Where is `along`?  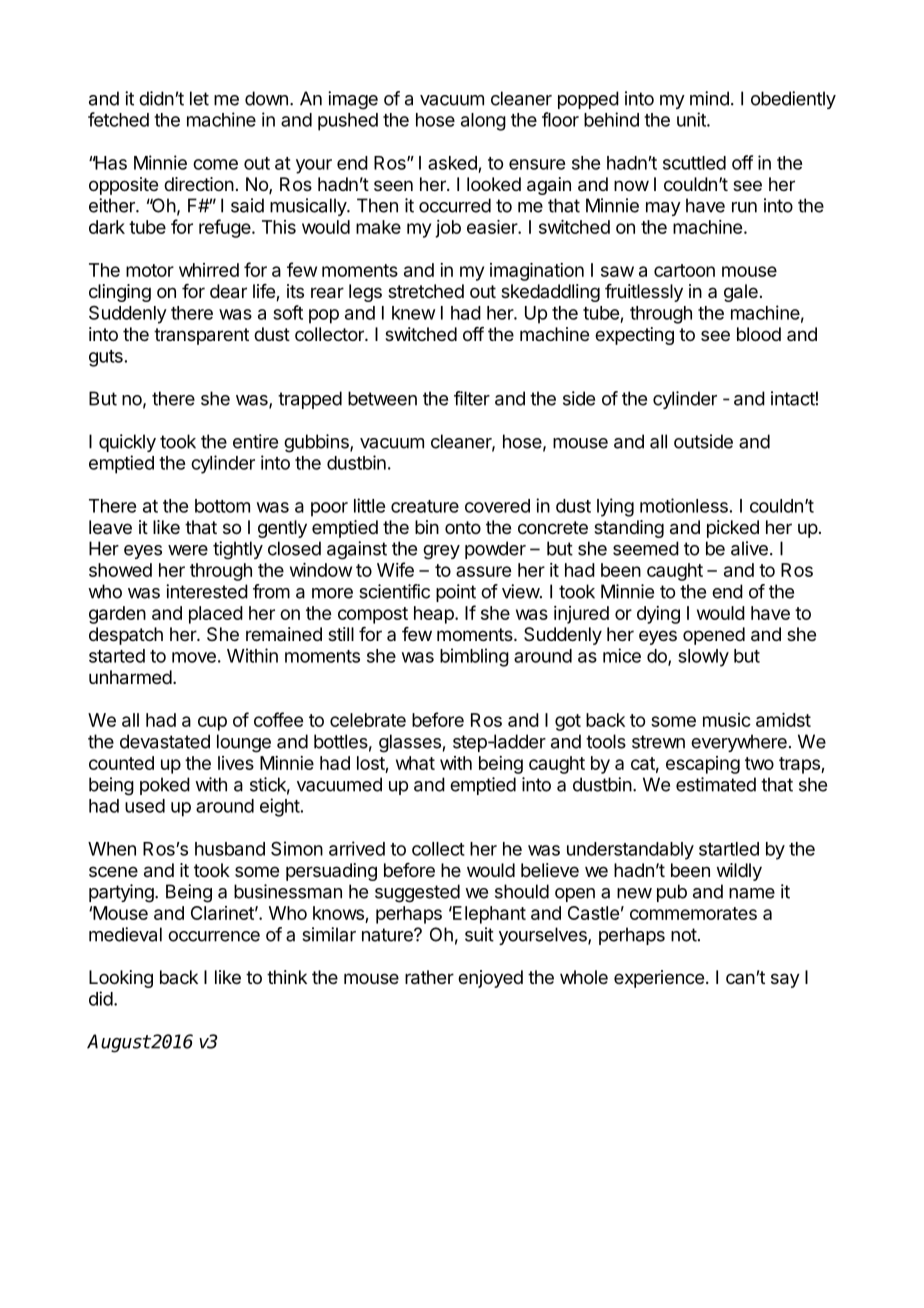
along is located at coordinates (483, 122).
